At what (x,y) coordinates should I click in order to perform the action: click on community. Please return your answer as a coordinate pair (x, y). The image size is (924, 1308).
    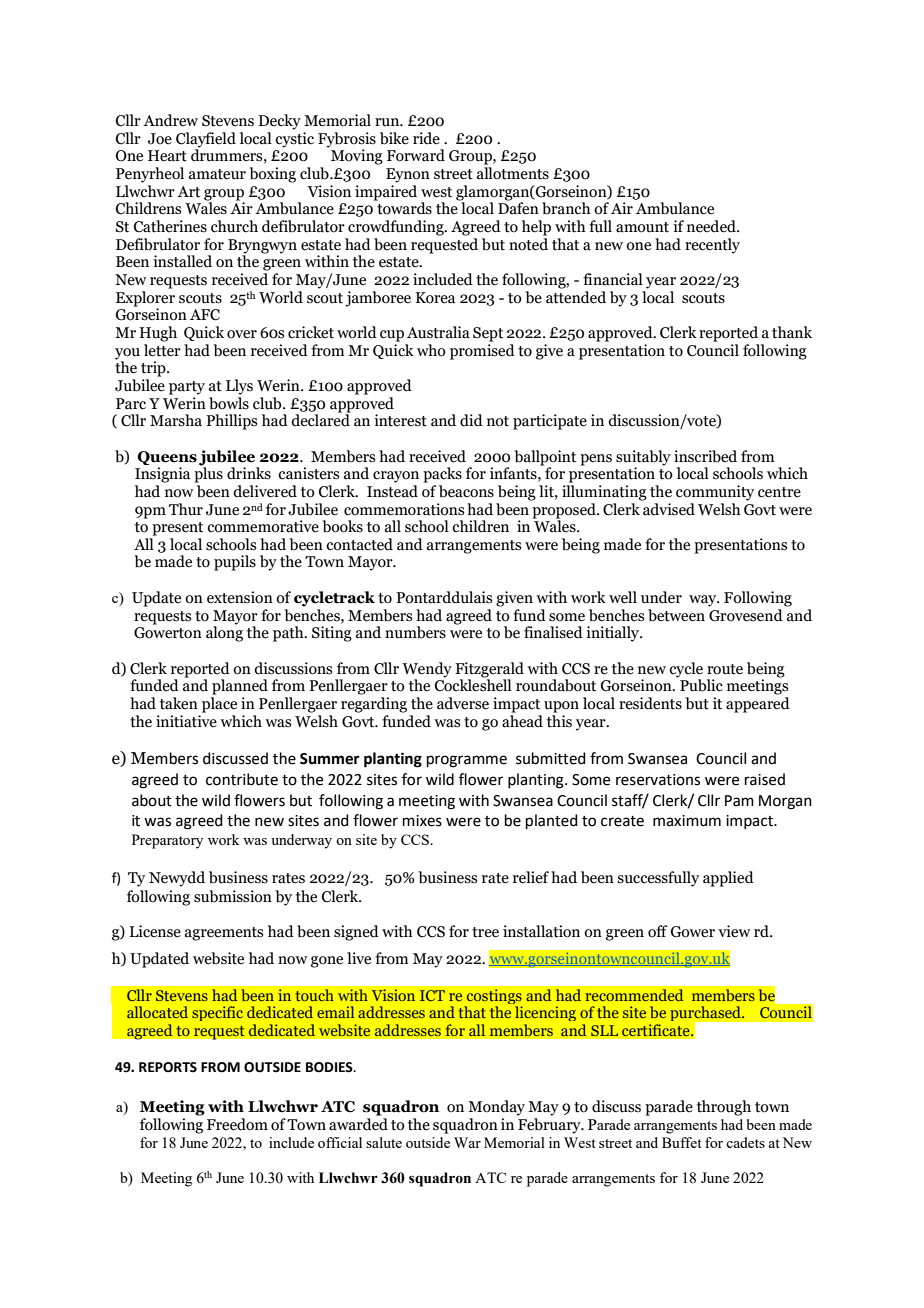
    Looking at the image, I should click on (715, 493).
